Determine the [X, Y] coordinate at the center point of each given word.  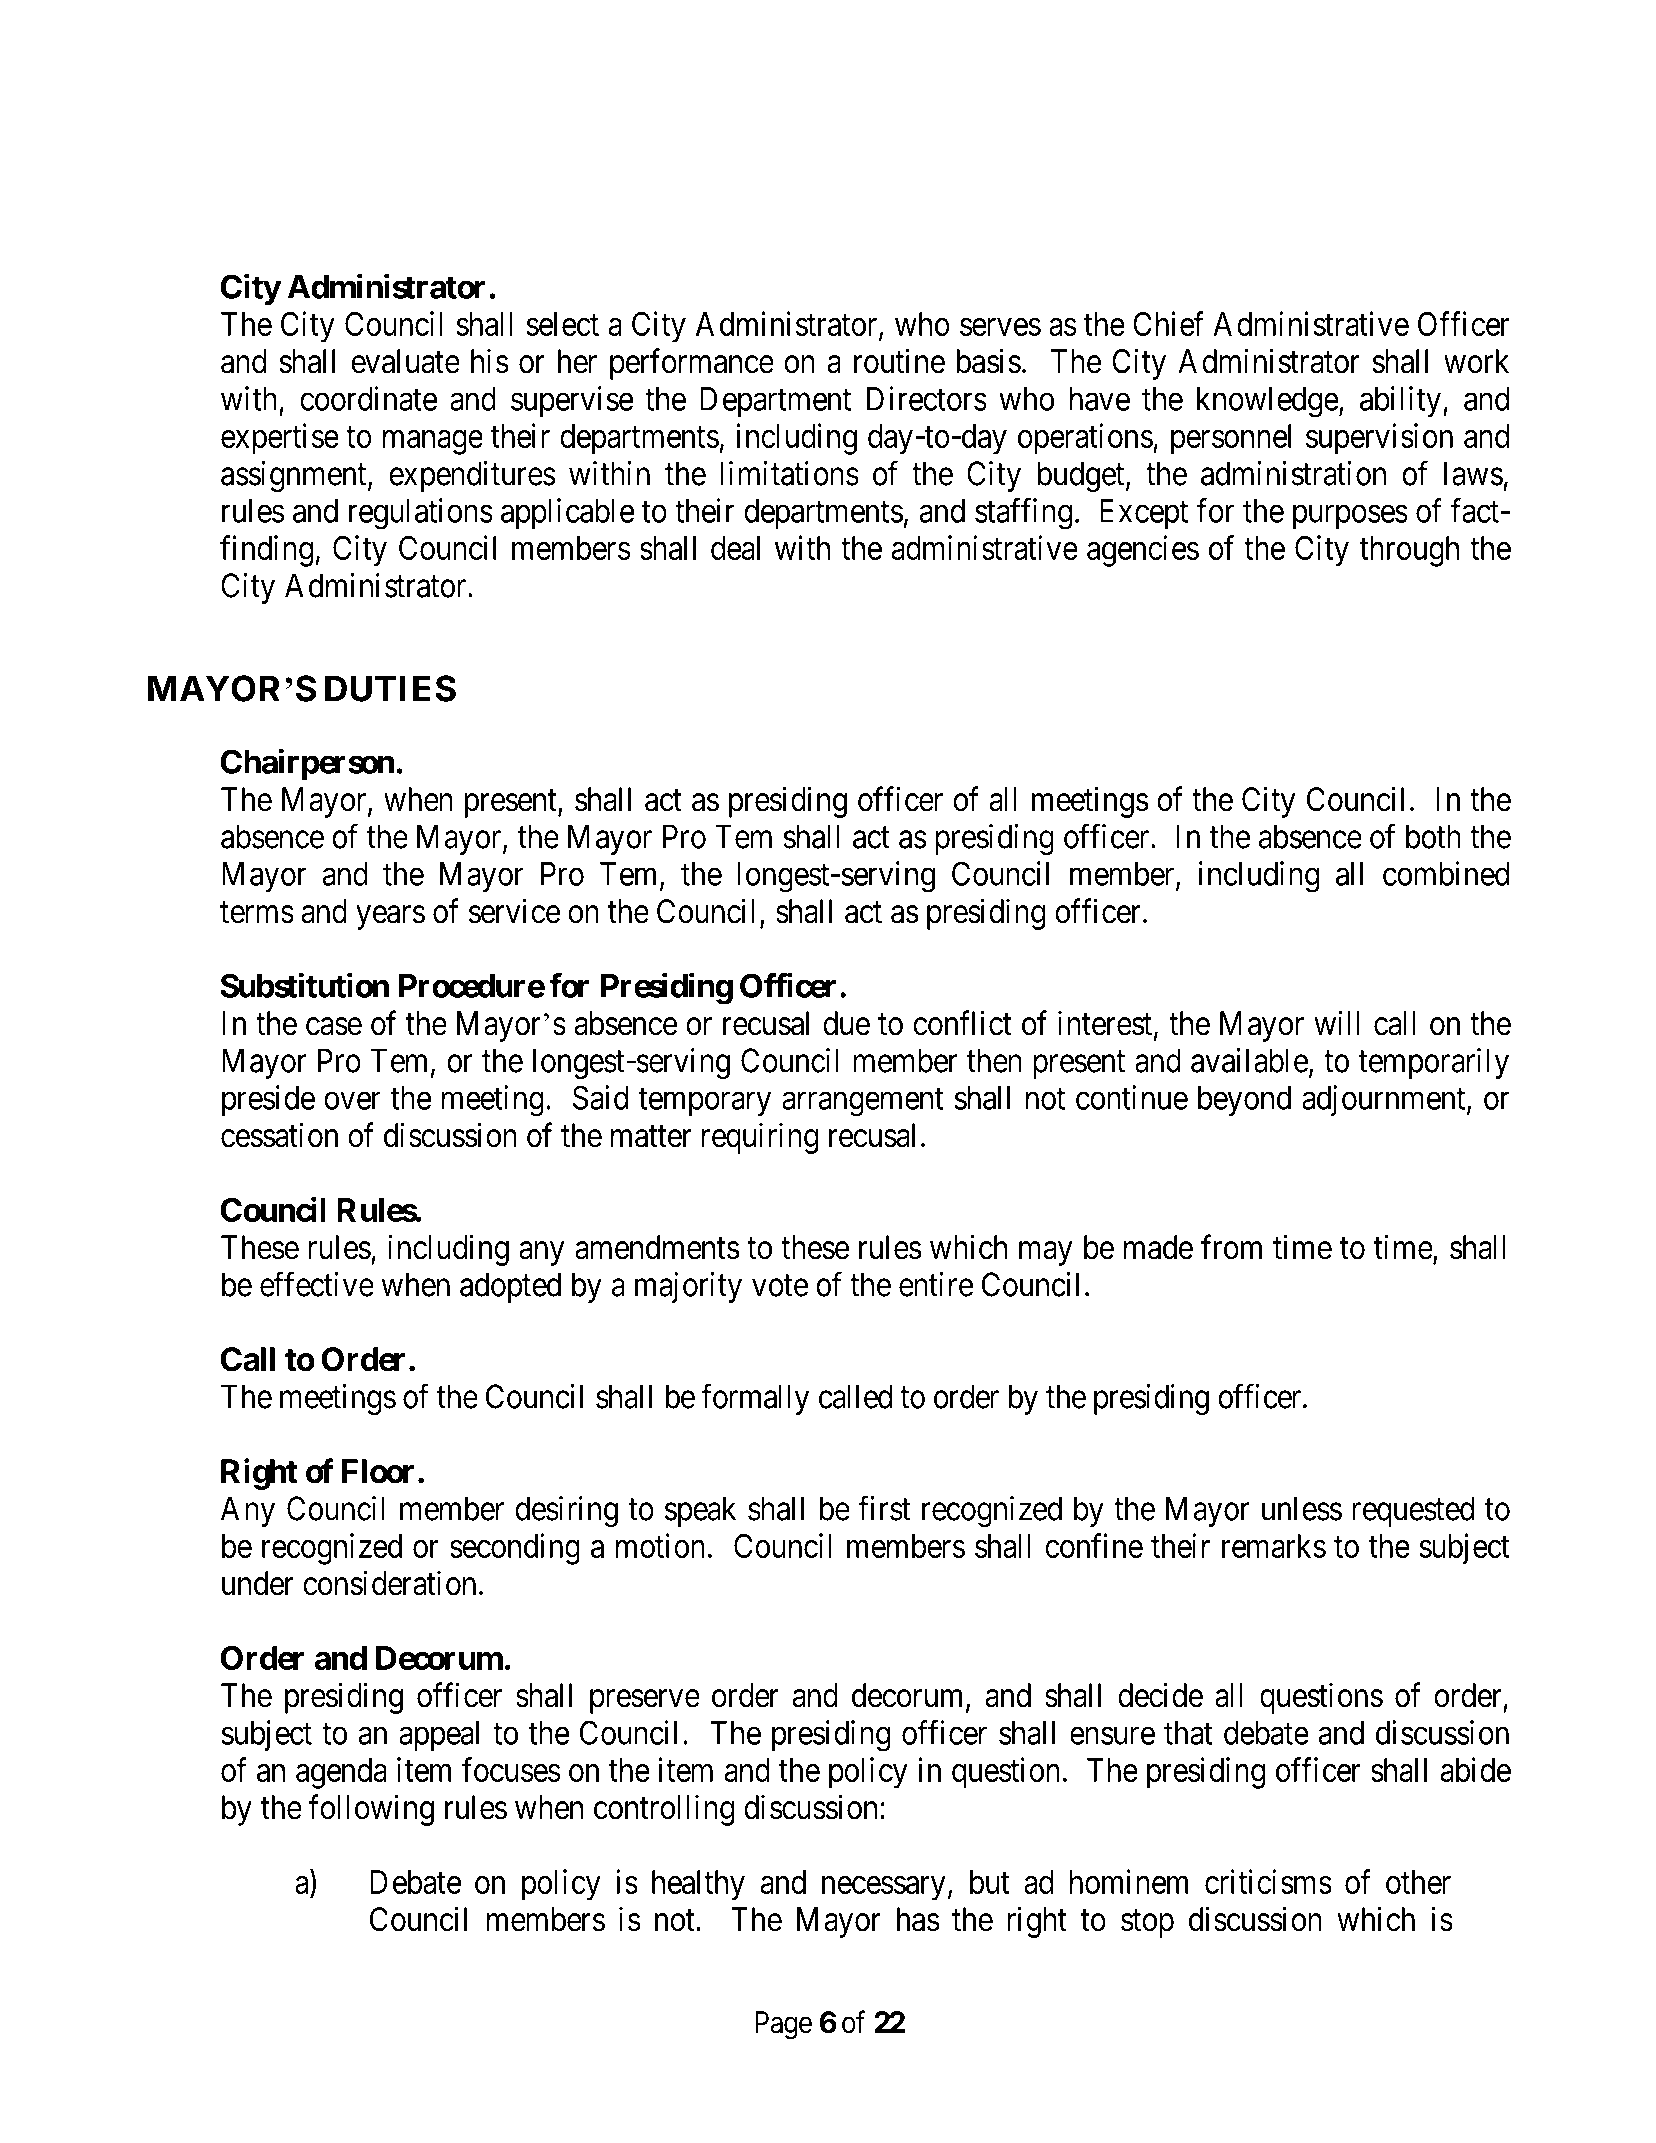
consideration [389, 1583]
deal [735, 548]
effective [317, 1284]
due [846, 1023]
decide [1160, 1695]
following [371, 1810]
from [1231, 1247]
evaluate [405, 361]
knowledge [1268, 402]
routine [899, 361]
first [884, 1508]
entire [936, 1284]
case [334, 1027]
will [1337, 1022]
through [1409, 551]
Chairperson [307, 764]
